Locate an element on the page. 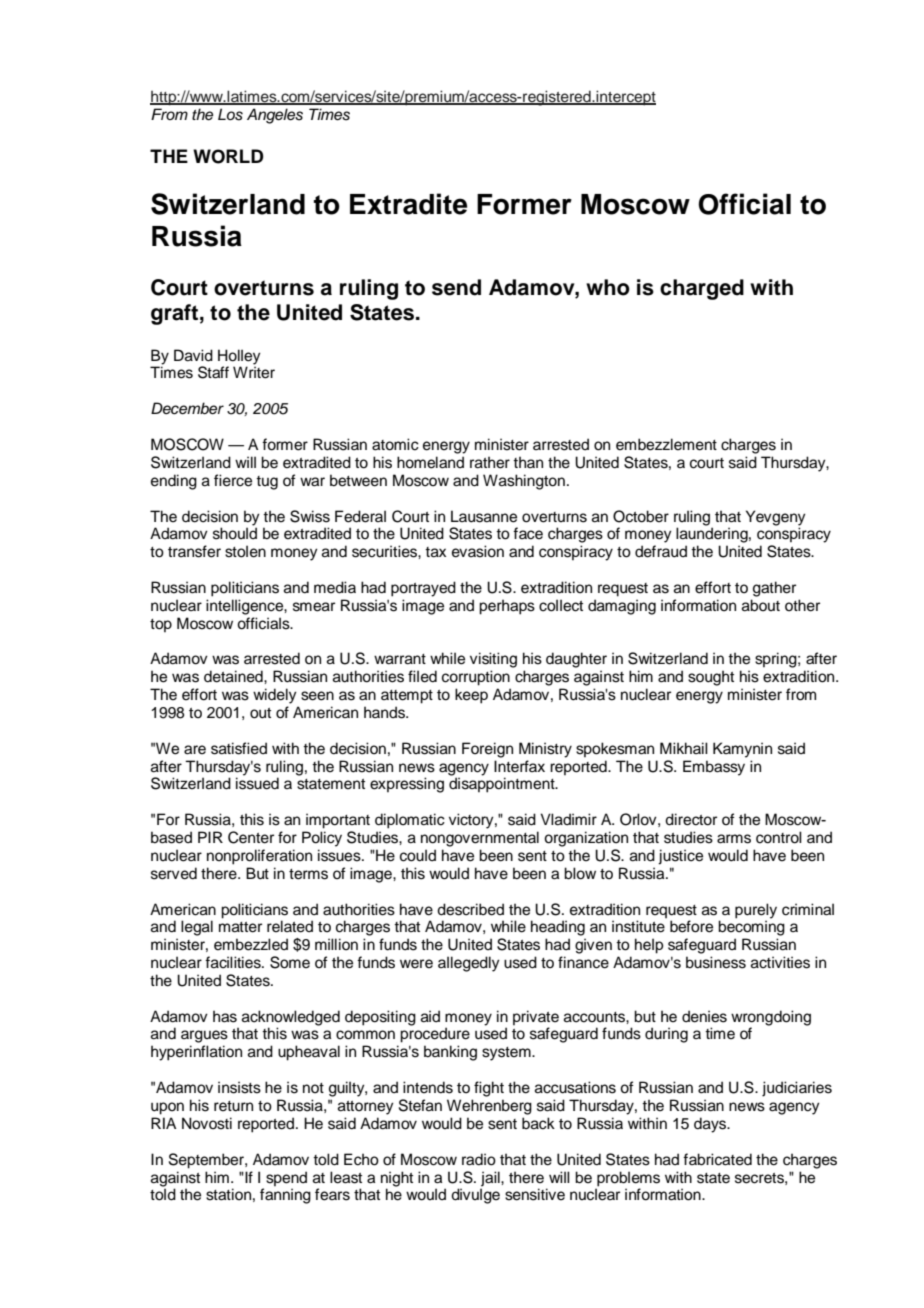  rather is located at coordinates (490, 462).
